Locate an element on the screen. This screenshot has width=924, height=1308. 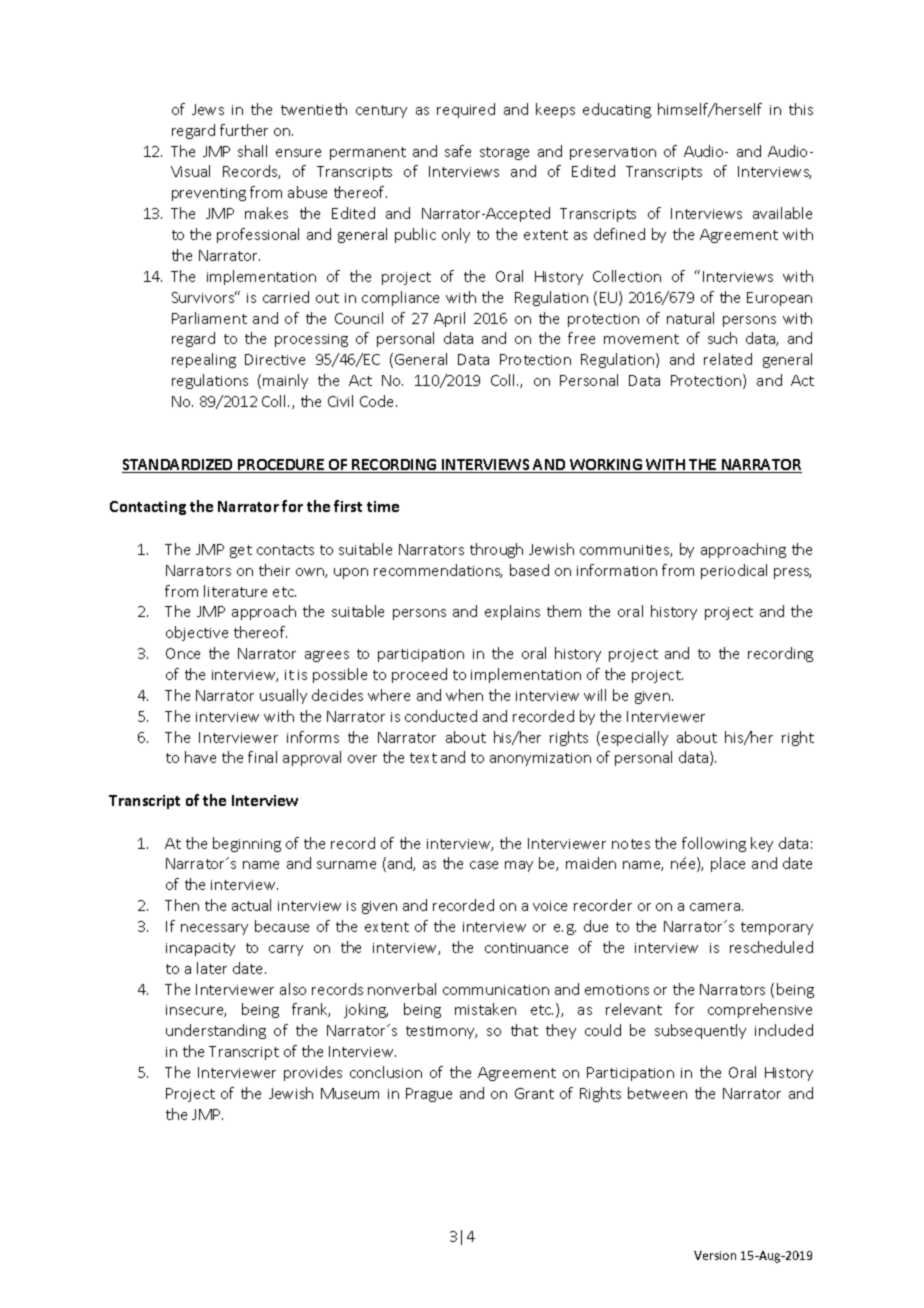
Version is located at coordinates (715, 1255).
